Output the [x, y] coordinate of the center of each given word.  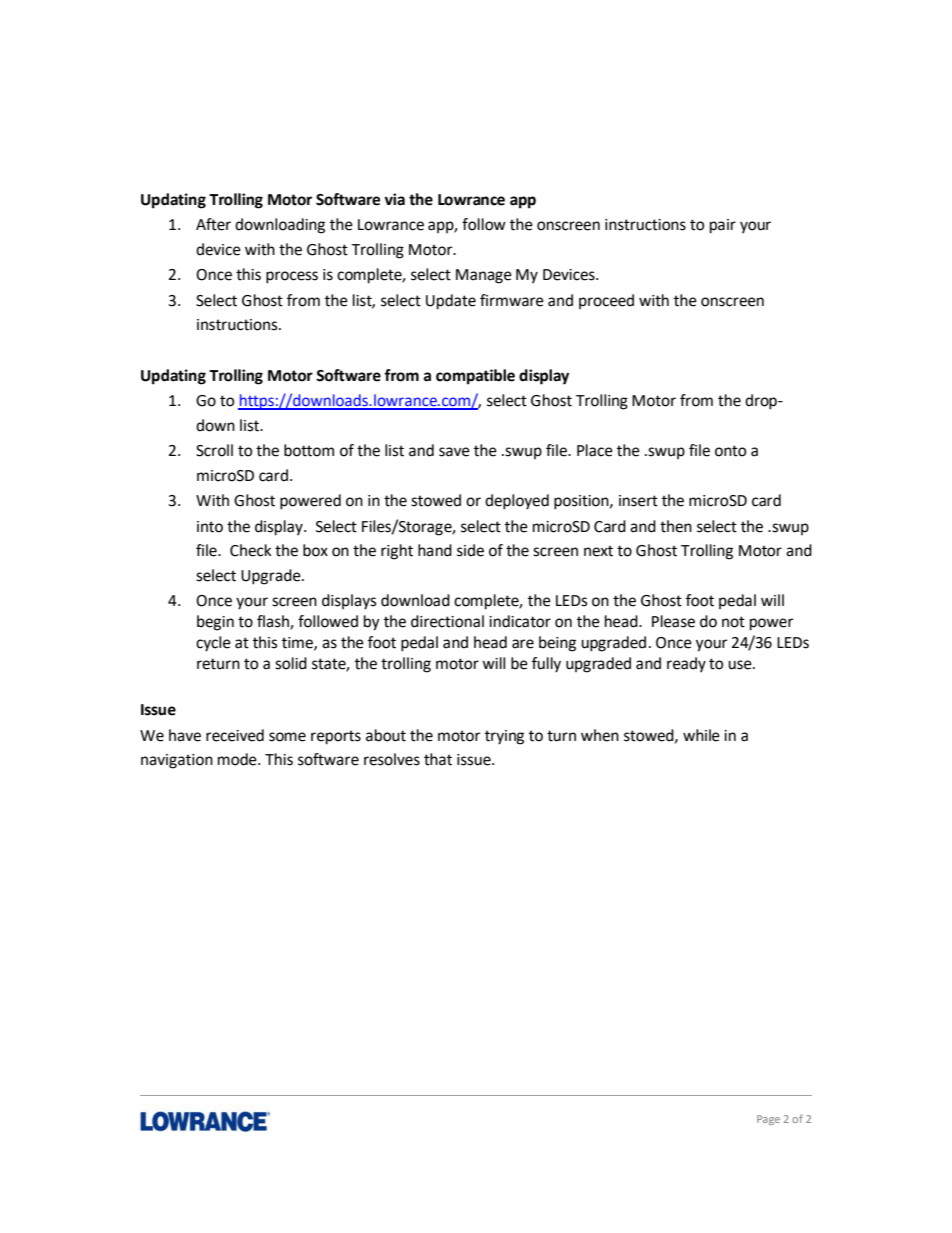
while [701, 735]
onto [730, 451]
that [438, 759]
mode [238, 759]
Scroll [214, 450]
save [454, 452]
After [213, 224]
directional [447, 621]
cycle [213, 644]
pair [723, 226]
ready [686, 664]
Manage [484, 276]
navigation [177, 761]
